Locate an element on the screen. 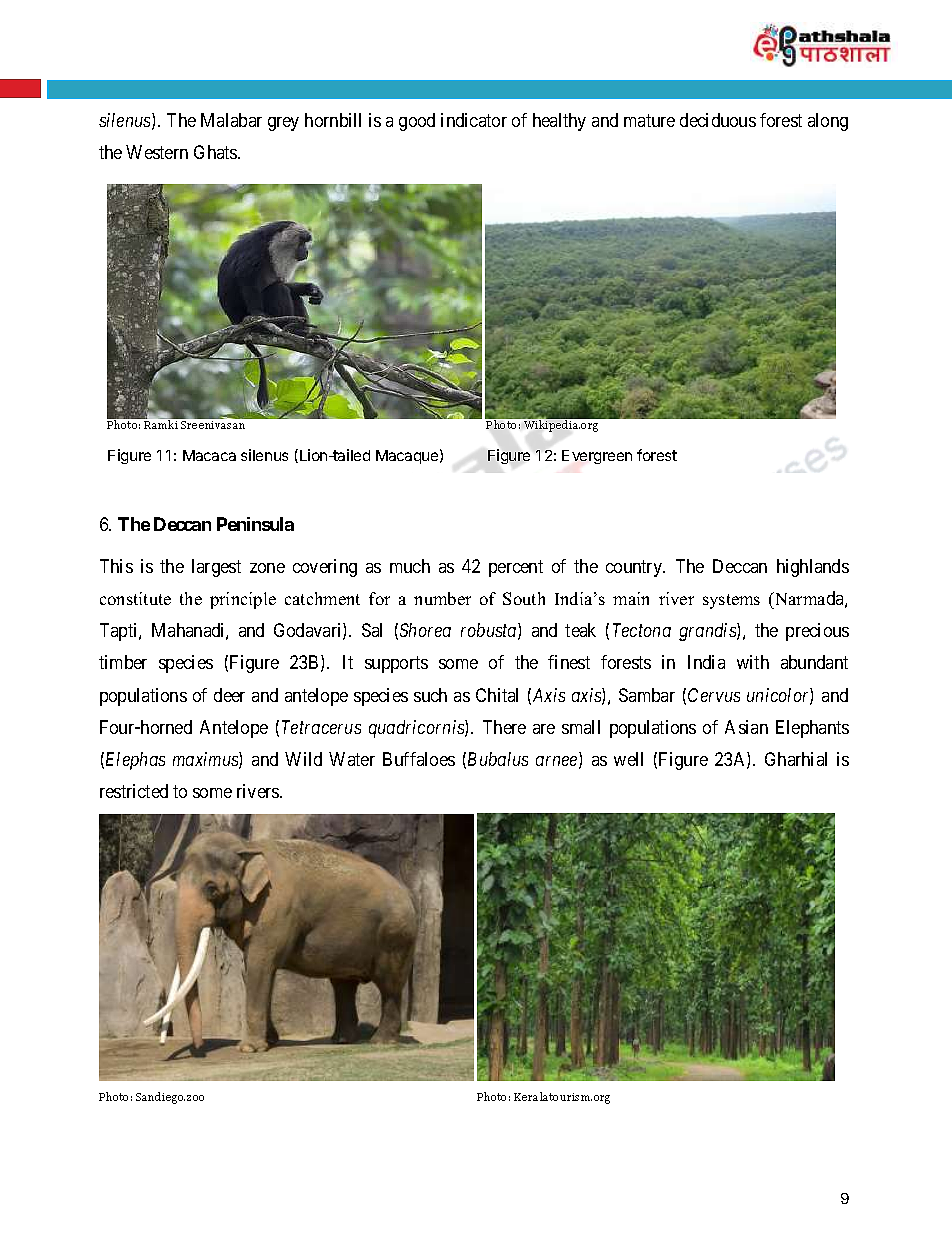 The height and width of the screenshot is (1233, 952). Evergreen is located at coordinates (597, 457).
